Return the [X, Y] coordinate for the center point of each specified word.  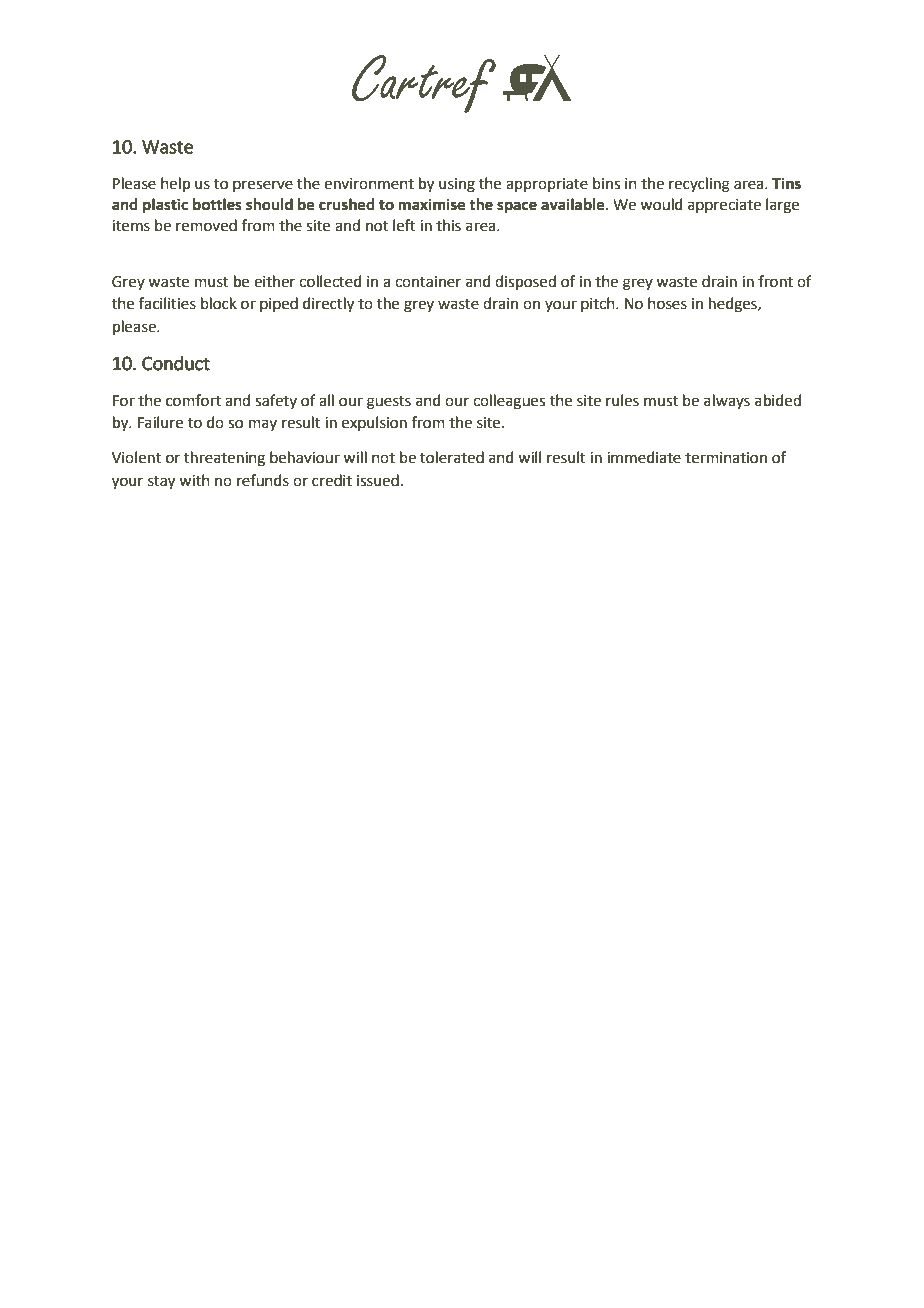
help [175, 184]
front [775, 281]
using [457, 185]
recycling [699, 185]
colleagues [509, 402]
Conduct [176, 363]
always [727, 401]
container [428, 282]
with [194, 480]
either [274, 281]
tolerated [452, 457]
